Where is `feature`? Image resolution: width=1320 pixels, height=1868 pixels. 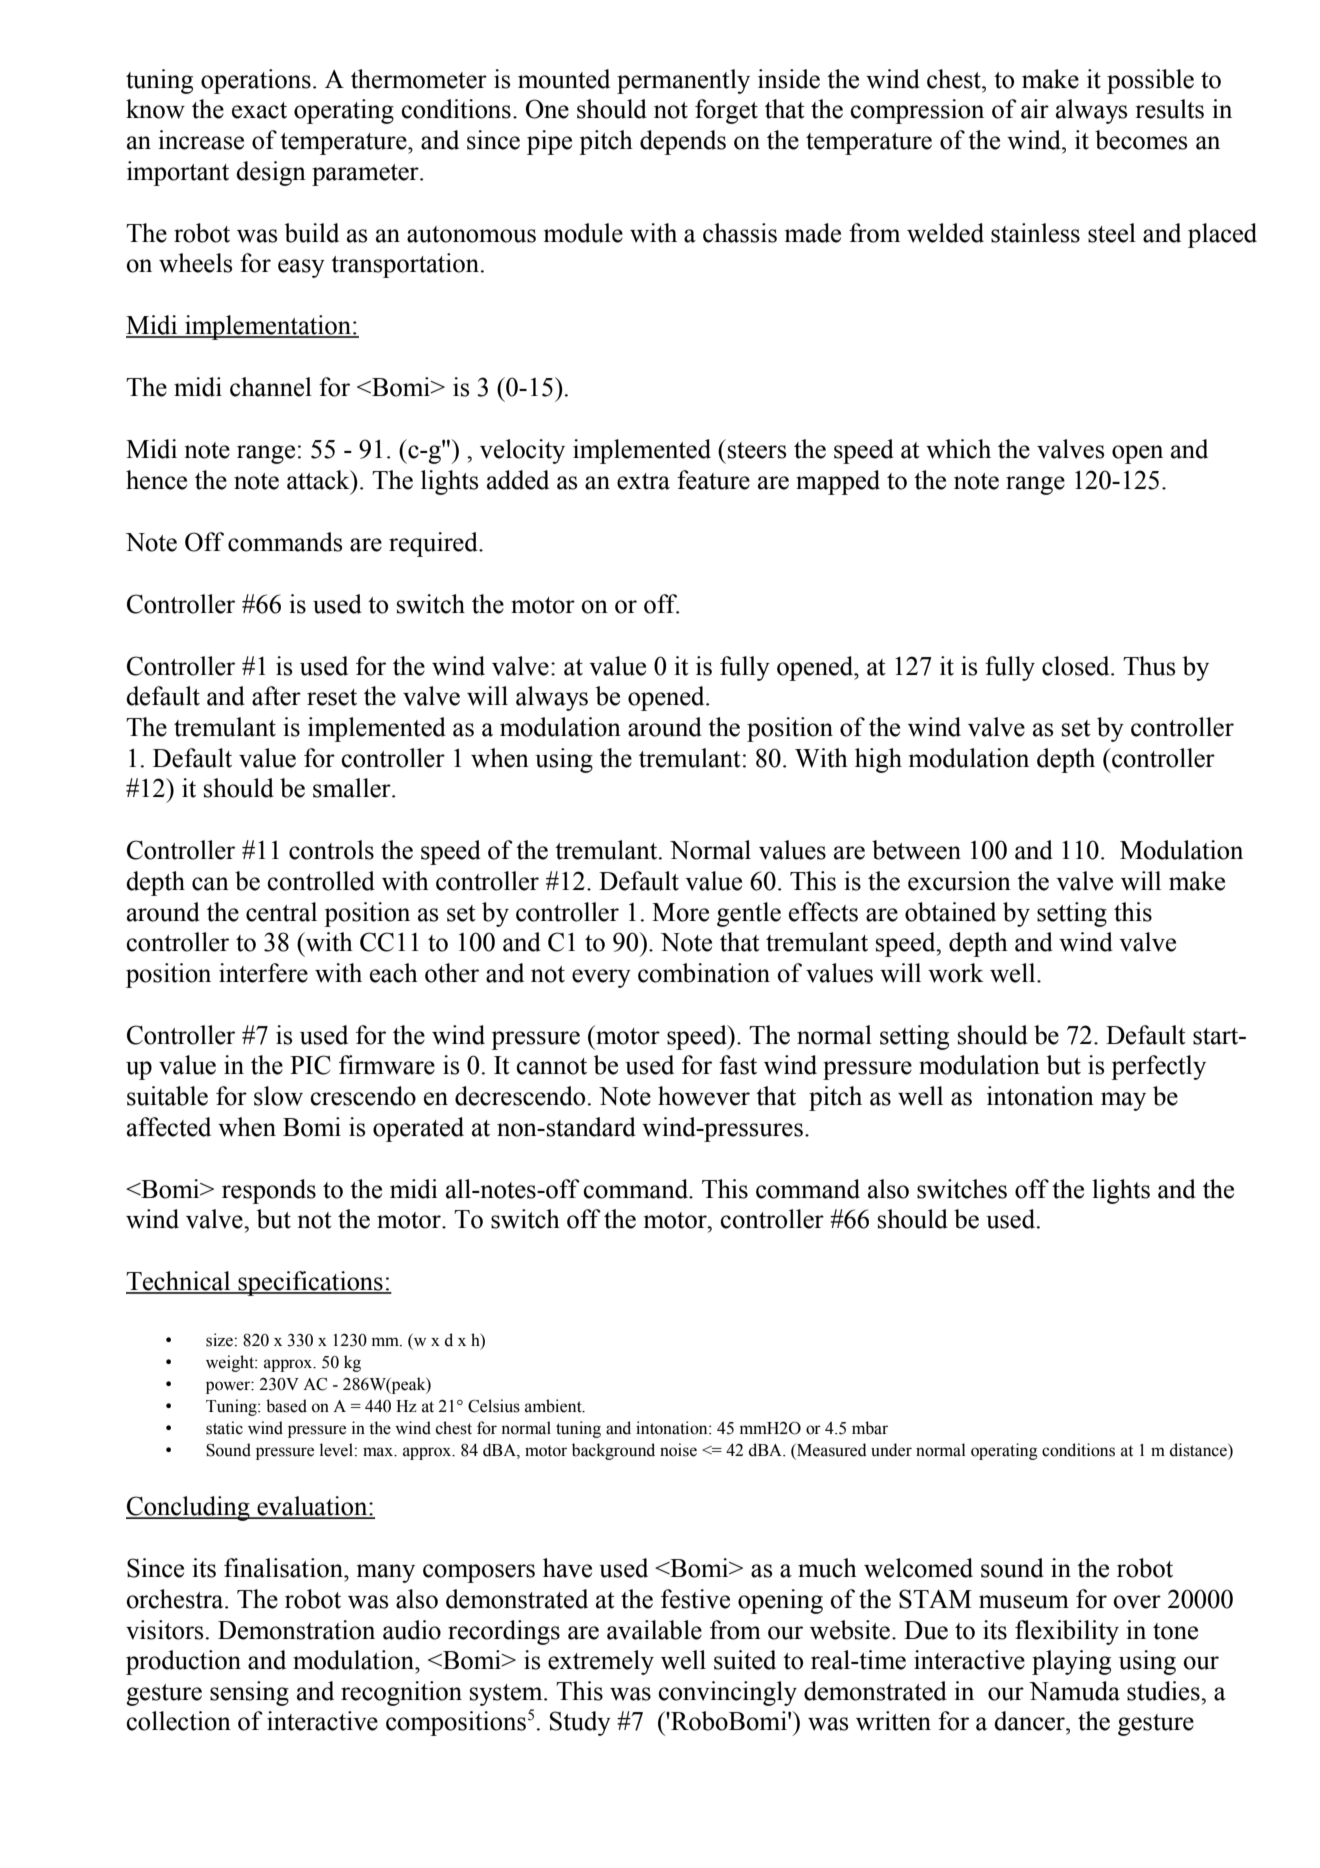 feature is located at coordinates (713, 480).
